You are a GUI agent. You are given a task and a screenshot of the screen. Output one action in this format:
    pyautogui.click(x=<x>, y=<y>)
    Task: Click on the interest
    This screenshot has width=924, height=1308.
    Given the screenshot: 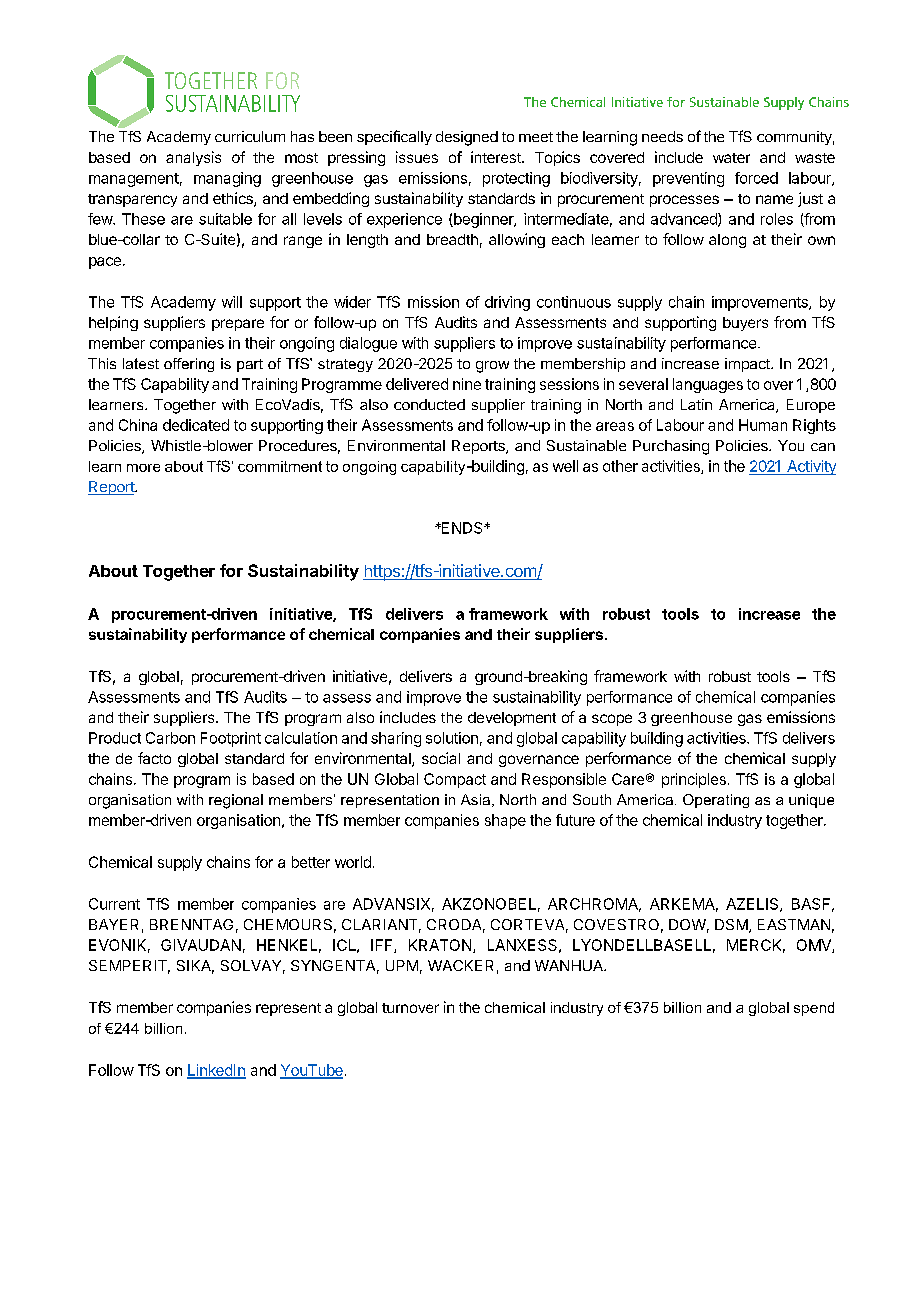 What is the action you would take?
    pyautogui.click(x=497, y=157)
